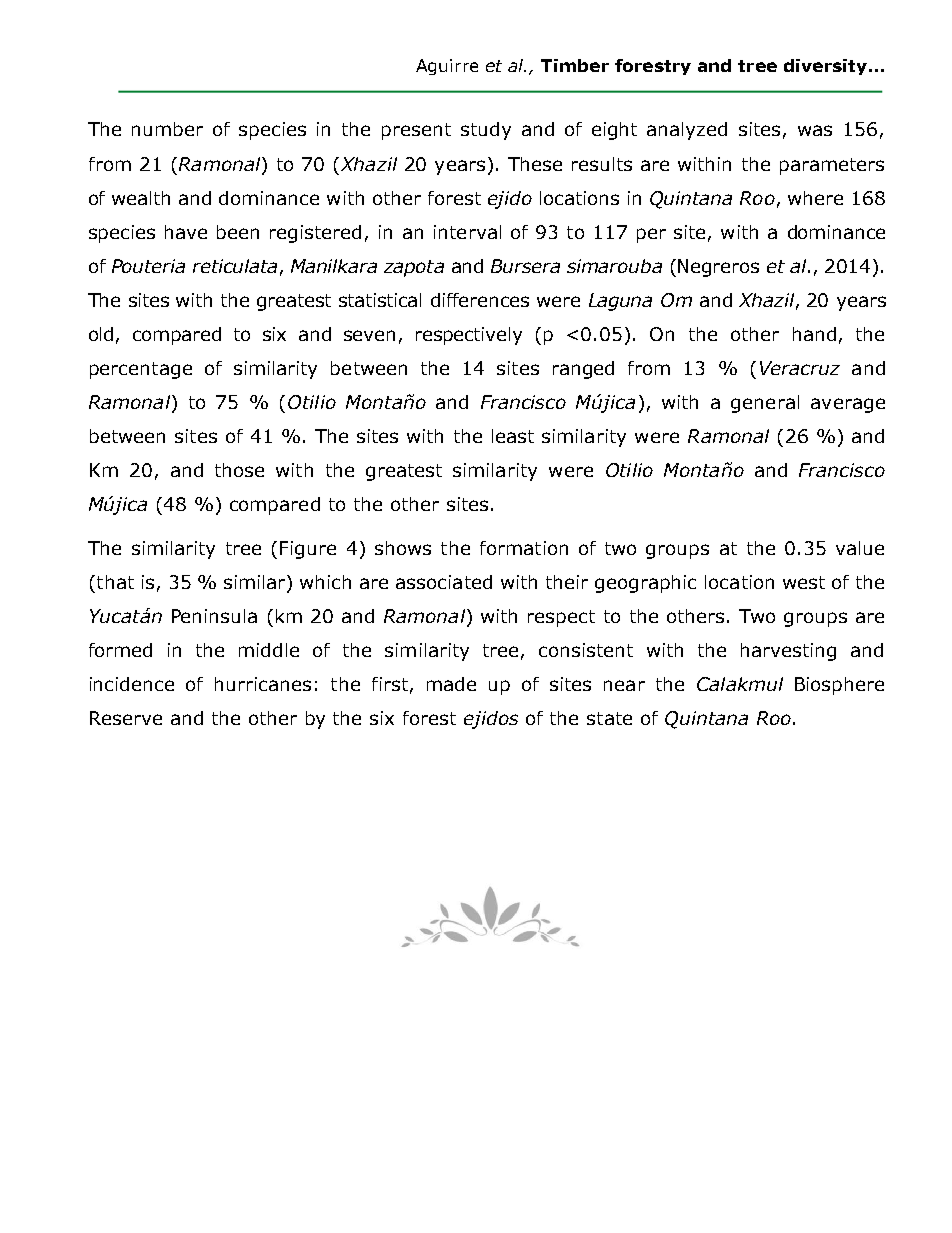 This screenshot has height=1233, width=952. I want to click on value, so click(860, 548).
